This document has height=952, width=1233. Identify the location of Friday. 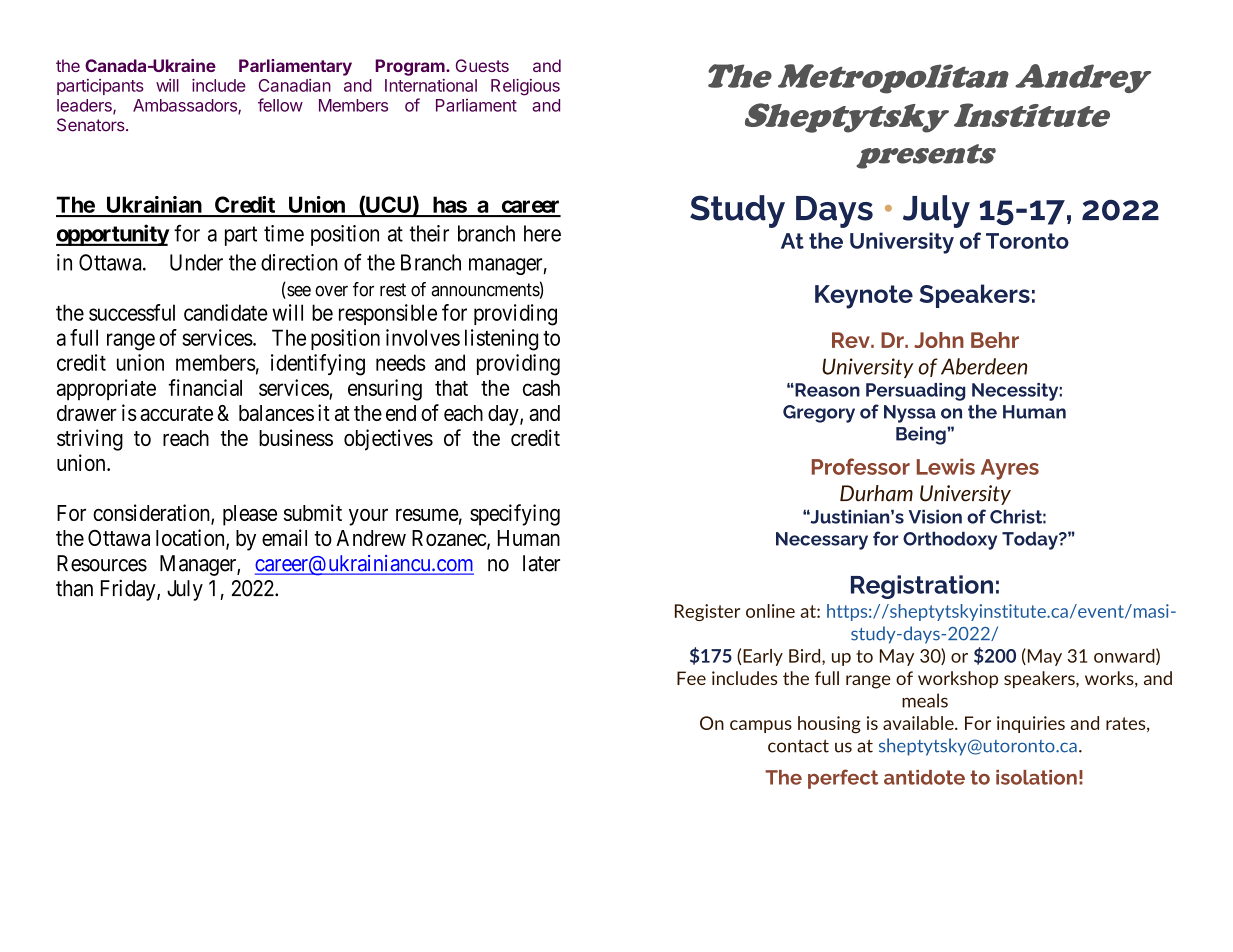
(129, 590).
